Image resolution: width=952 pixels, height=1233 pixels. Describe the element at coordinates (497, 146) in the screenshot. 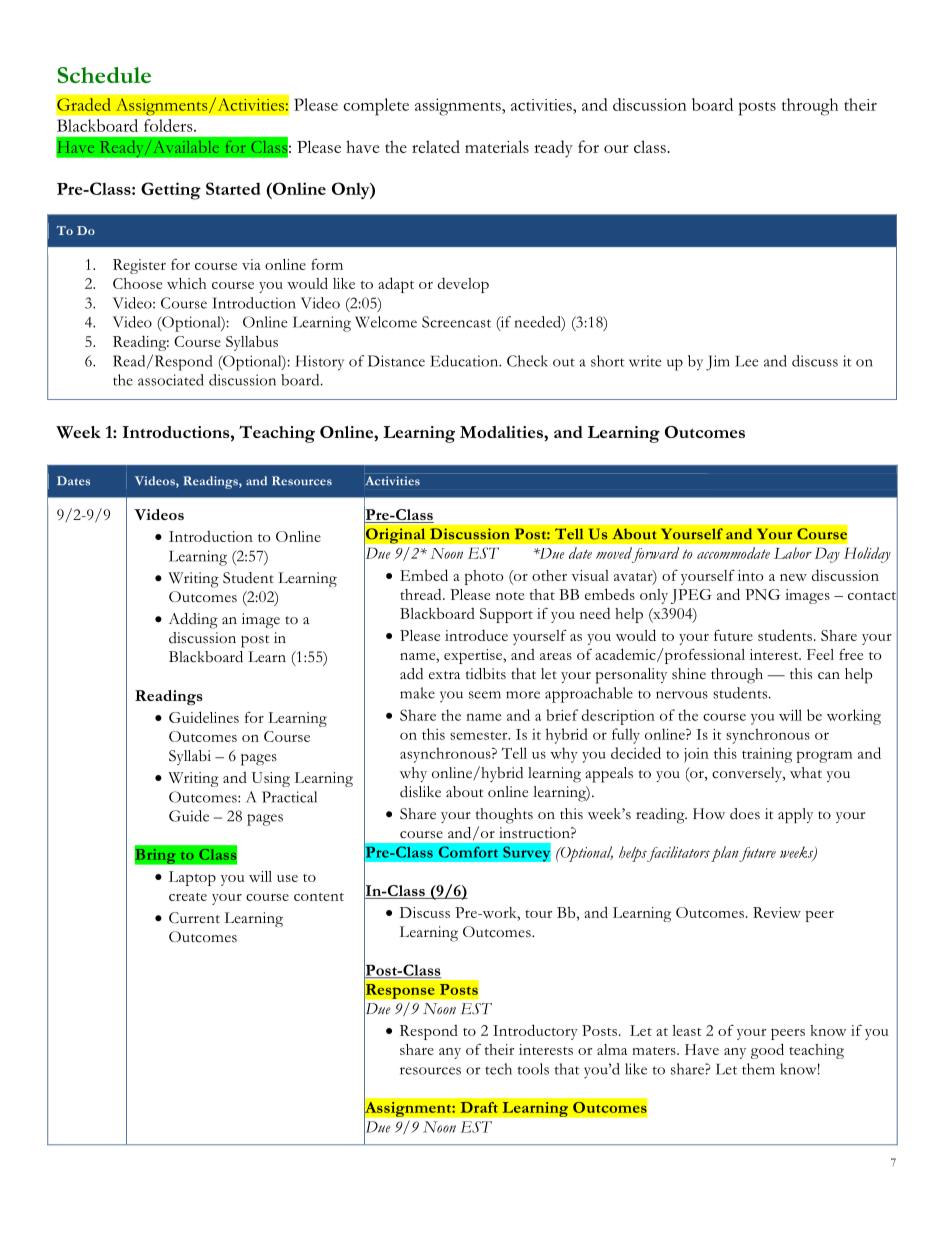

I see `materials` at that location.
